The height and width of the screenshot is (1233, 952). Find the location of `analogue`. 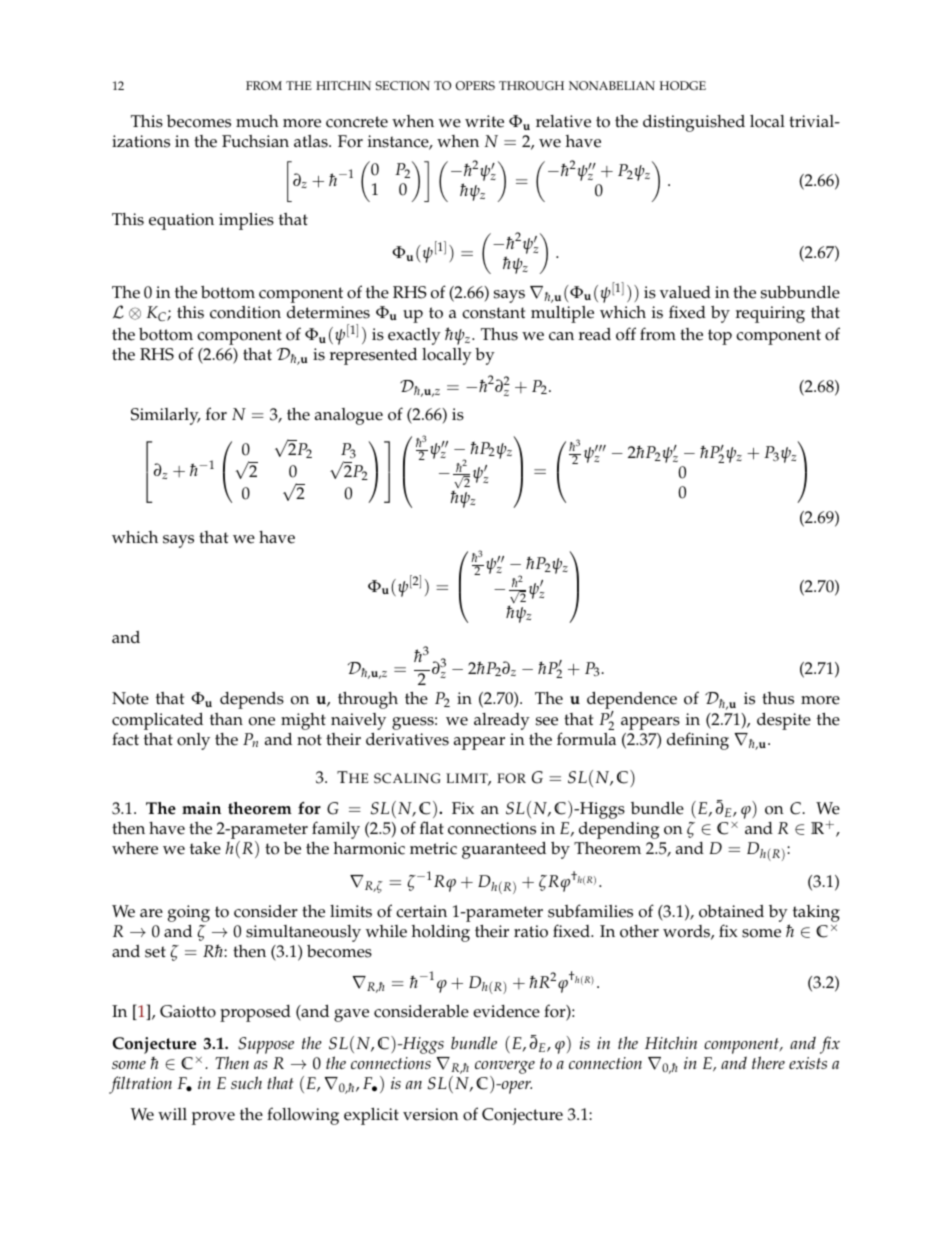

analogue is located at coordinates (349, 416).
